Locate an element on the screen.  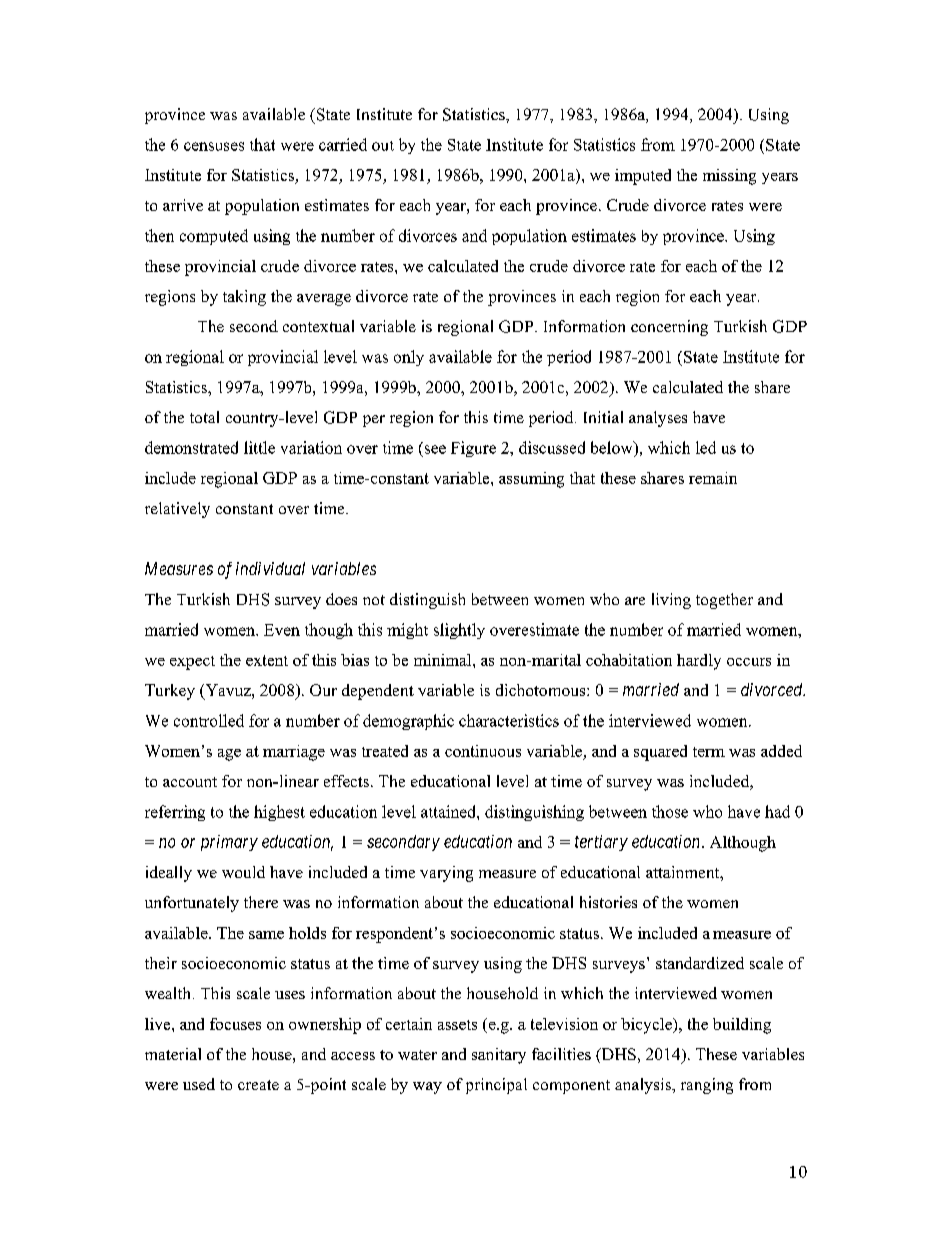
carried is located at coordinates (343, 144).
